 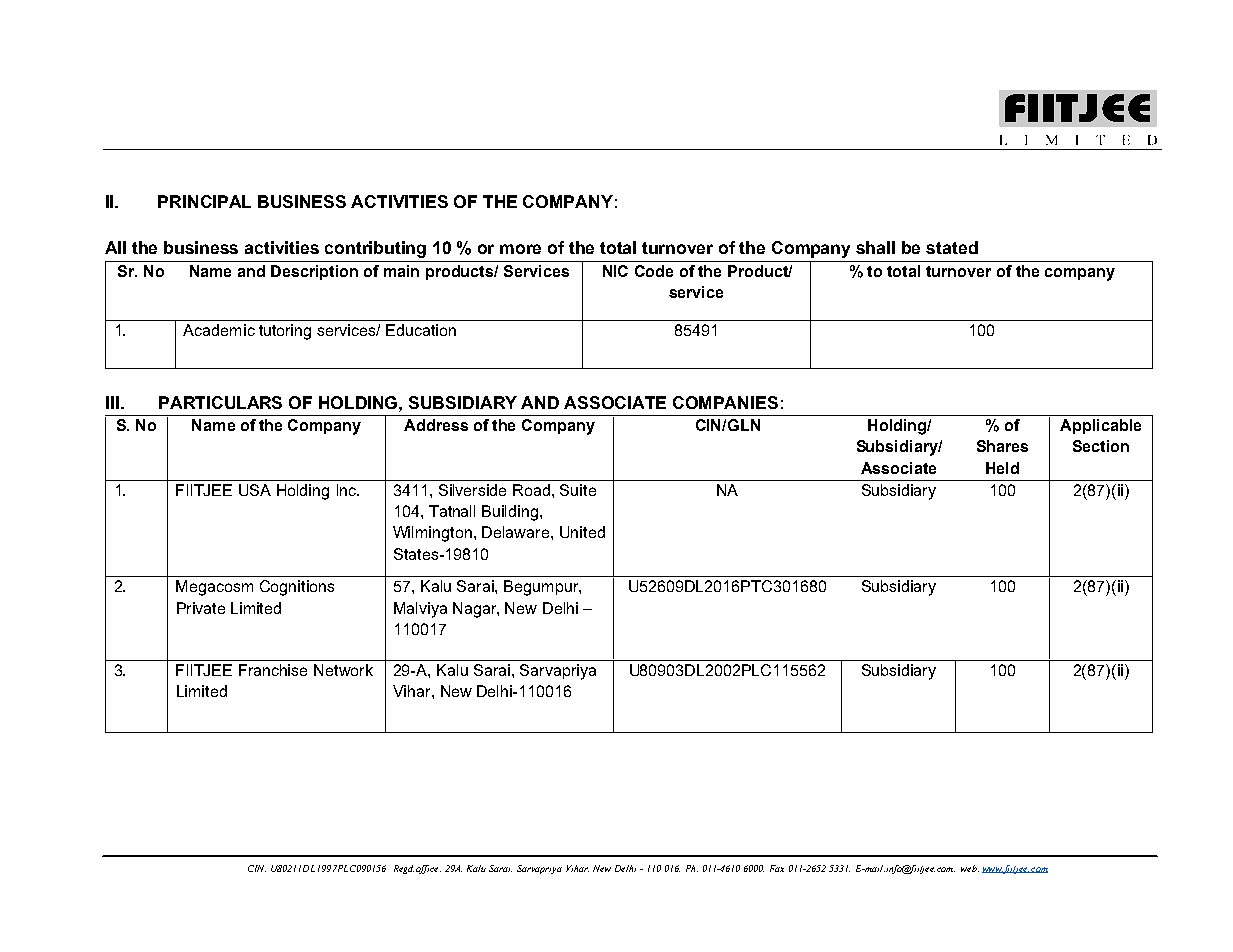 What do you see at coordinates (952, 247) in the document?
I see `stated` at bounding box center [952, 247].
